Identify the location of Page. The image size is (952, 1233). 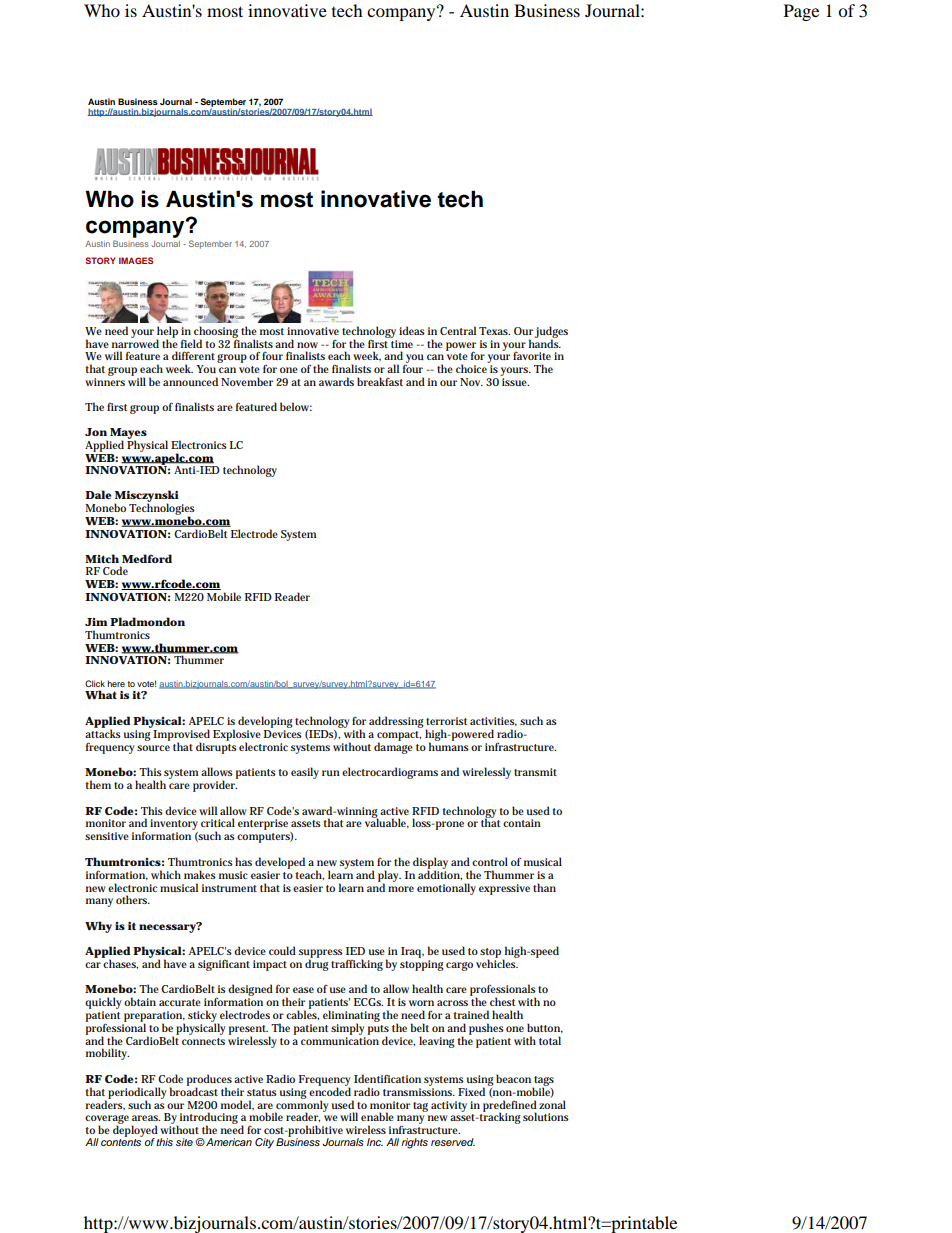
(801, 12).
